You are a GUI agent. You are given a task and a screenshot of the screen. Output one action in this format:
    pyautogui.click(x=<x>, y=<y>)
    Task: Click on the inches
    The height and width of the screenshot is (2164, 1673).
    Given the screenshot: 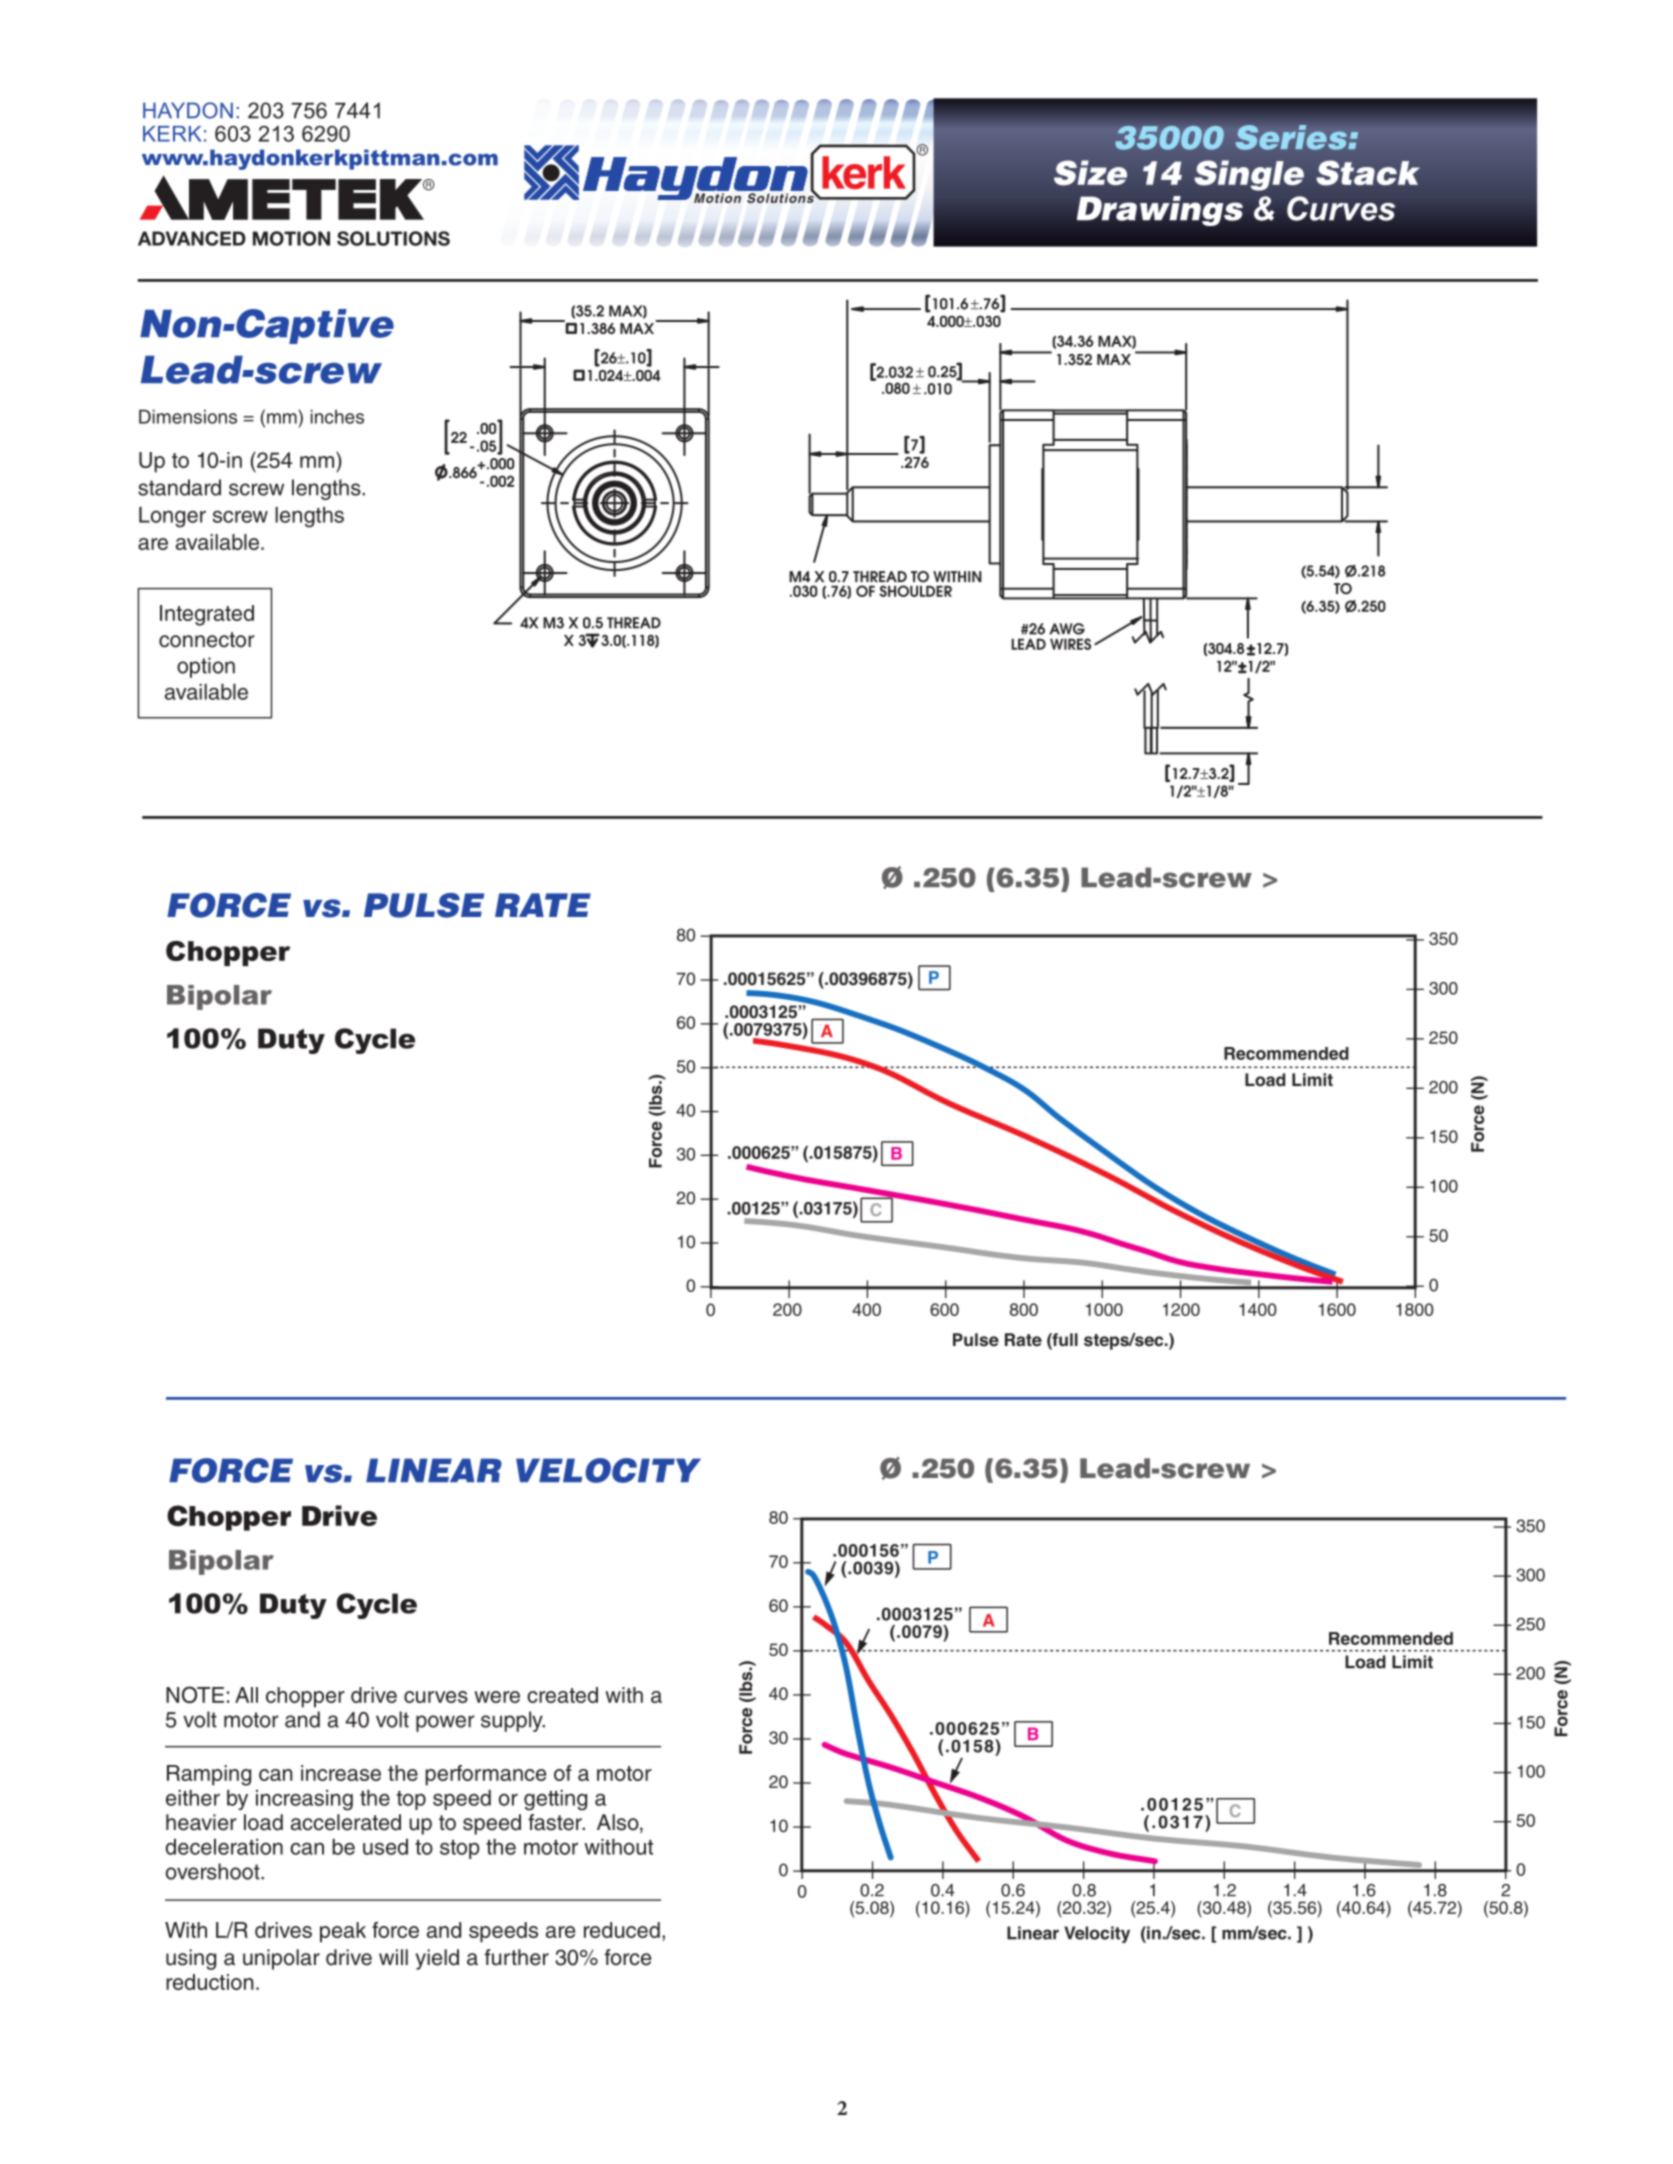 What is the action you would take?
    pyautogui.click(x=337, y=416)
